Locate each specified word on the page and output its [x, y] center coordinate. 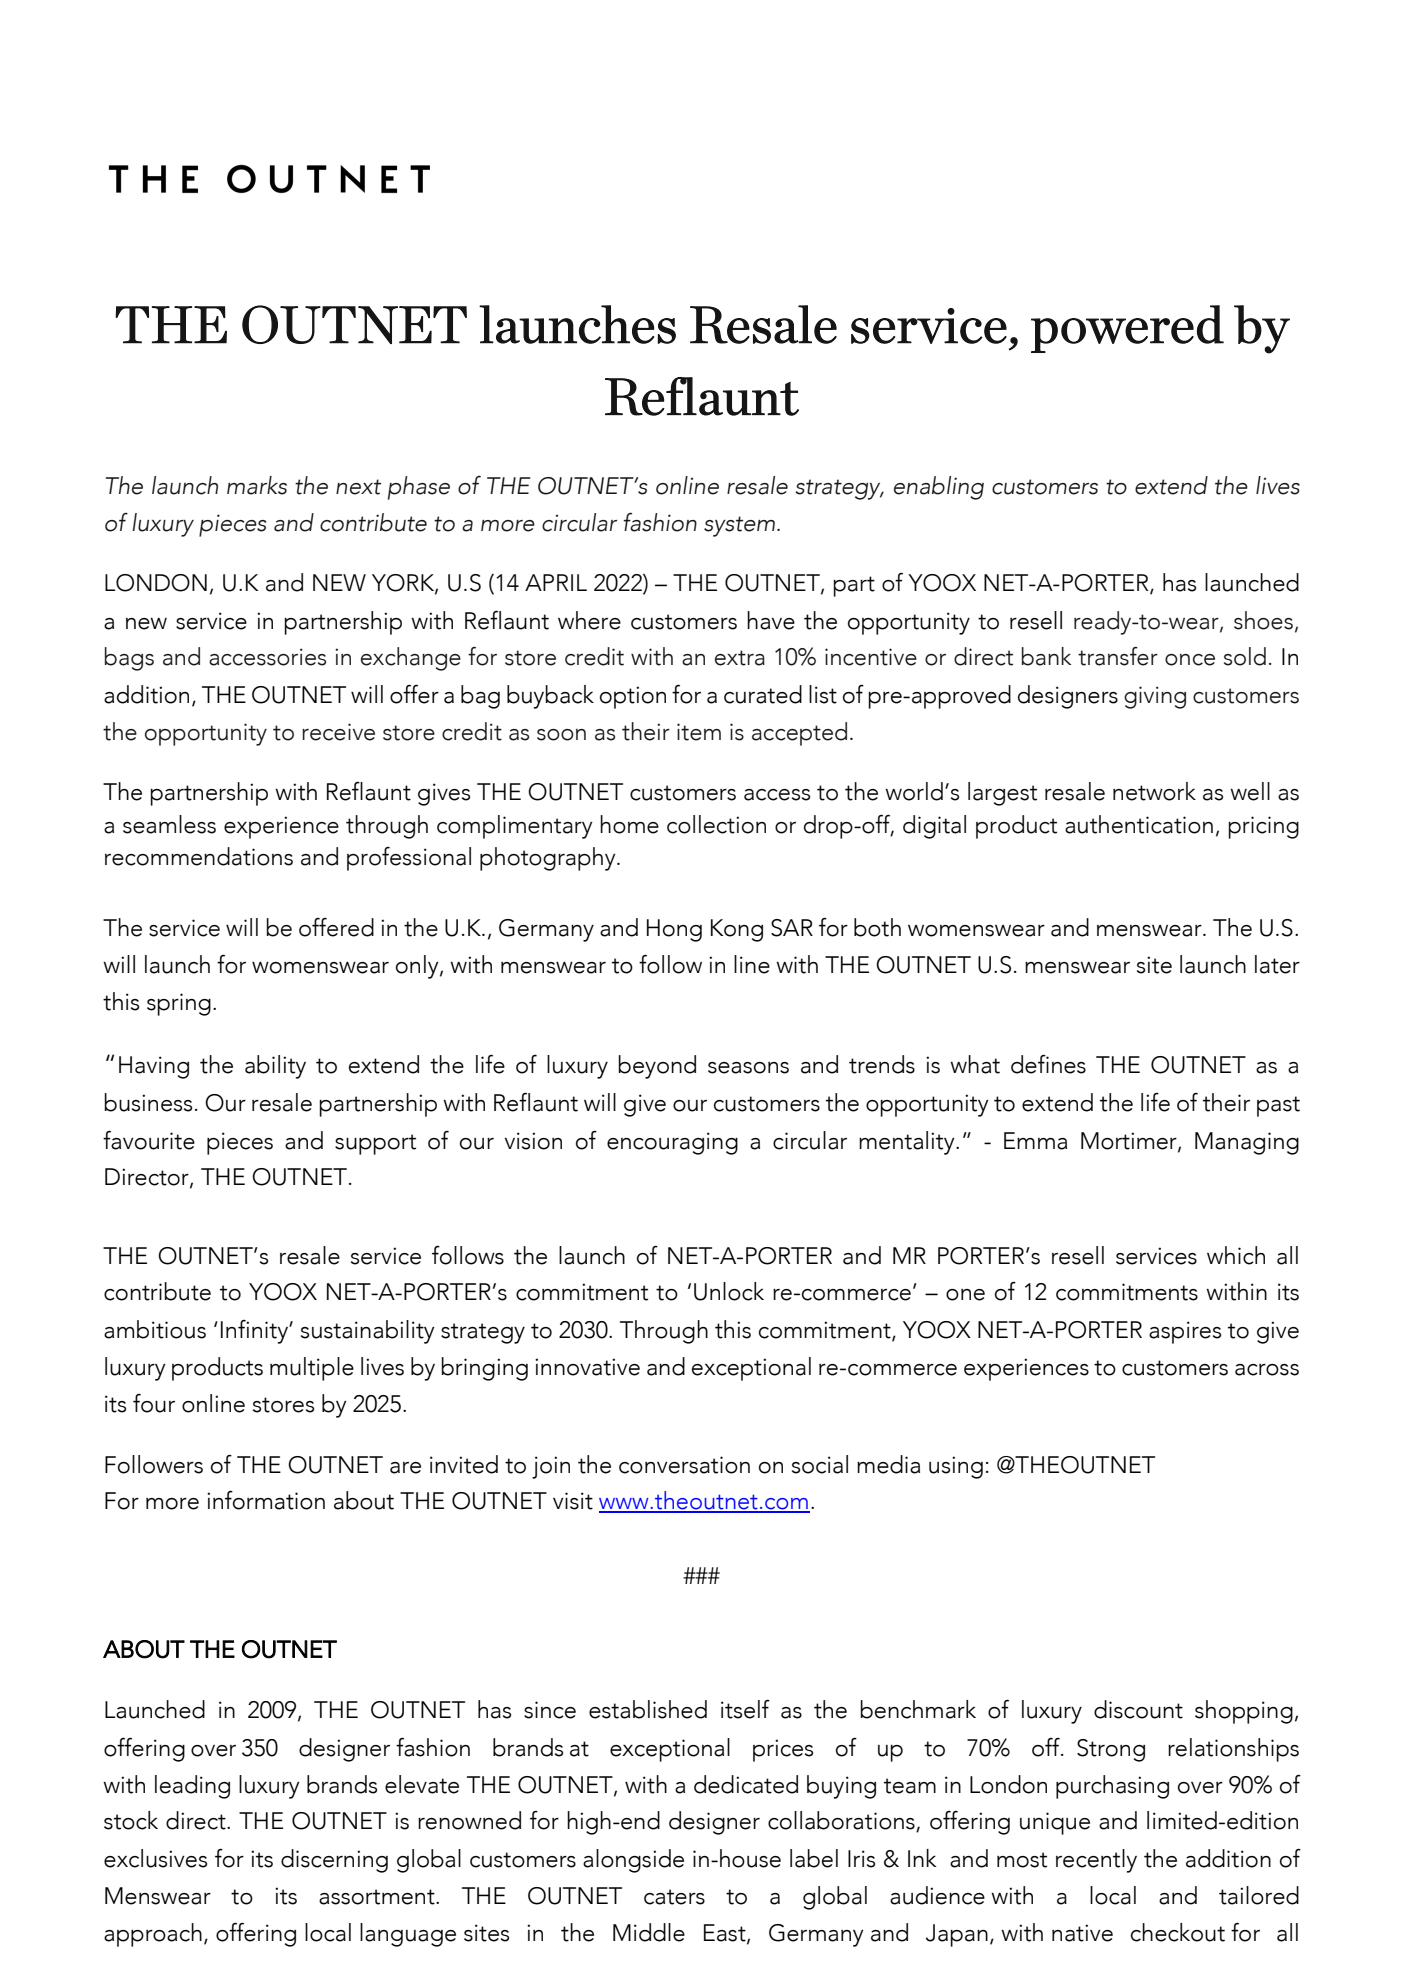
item [699, 732]
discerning [334, 1861]
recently [1096, 1861]
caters [674, 1897]
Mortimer [1130, 1141]
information [266, 1500]
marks [257, 485]
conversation [684, 1465]
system [739, 526]
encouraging [672, 1143]
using [956, 1467]
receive [338, 732]
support [375, 1144]
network [1154, 791]
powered [1127, 329]
